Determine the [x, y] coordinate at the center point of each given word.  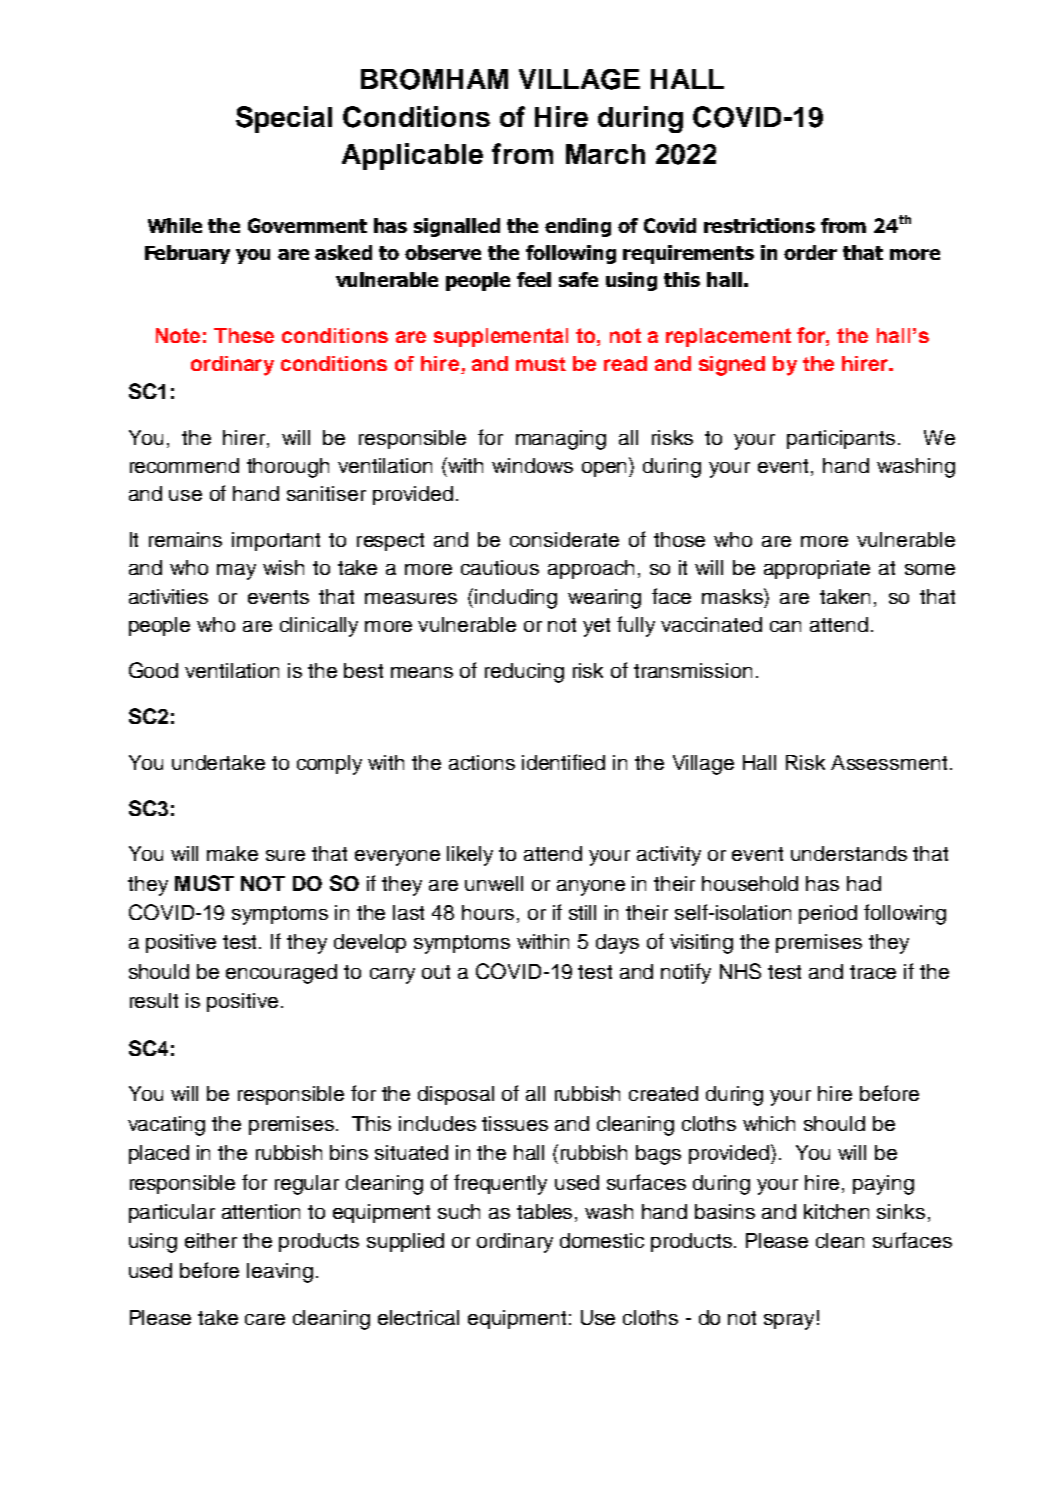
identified [563, 762]
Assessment [889, 762]
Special [284, 119]
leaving [280, 1273]
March [605, 154]
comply [329, 765]
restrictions [759, 225]
